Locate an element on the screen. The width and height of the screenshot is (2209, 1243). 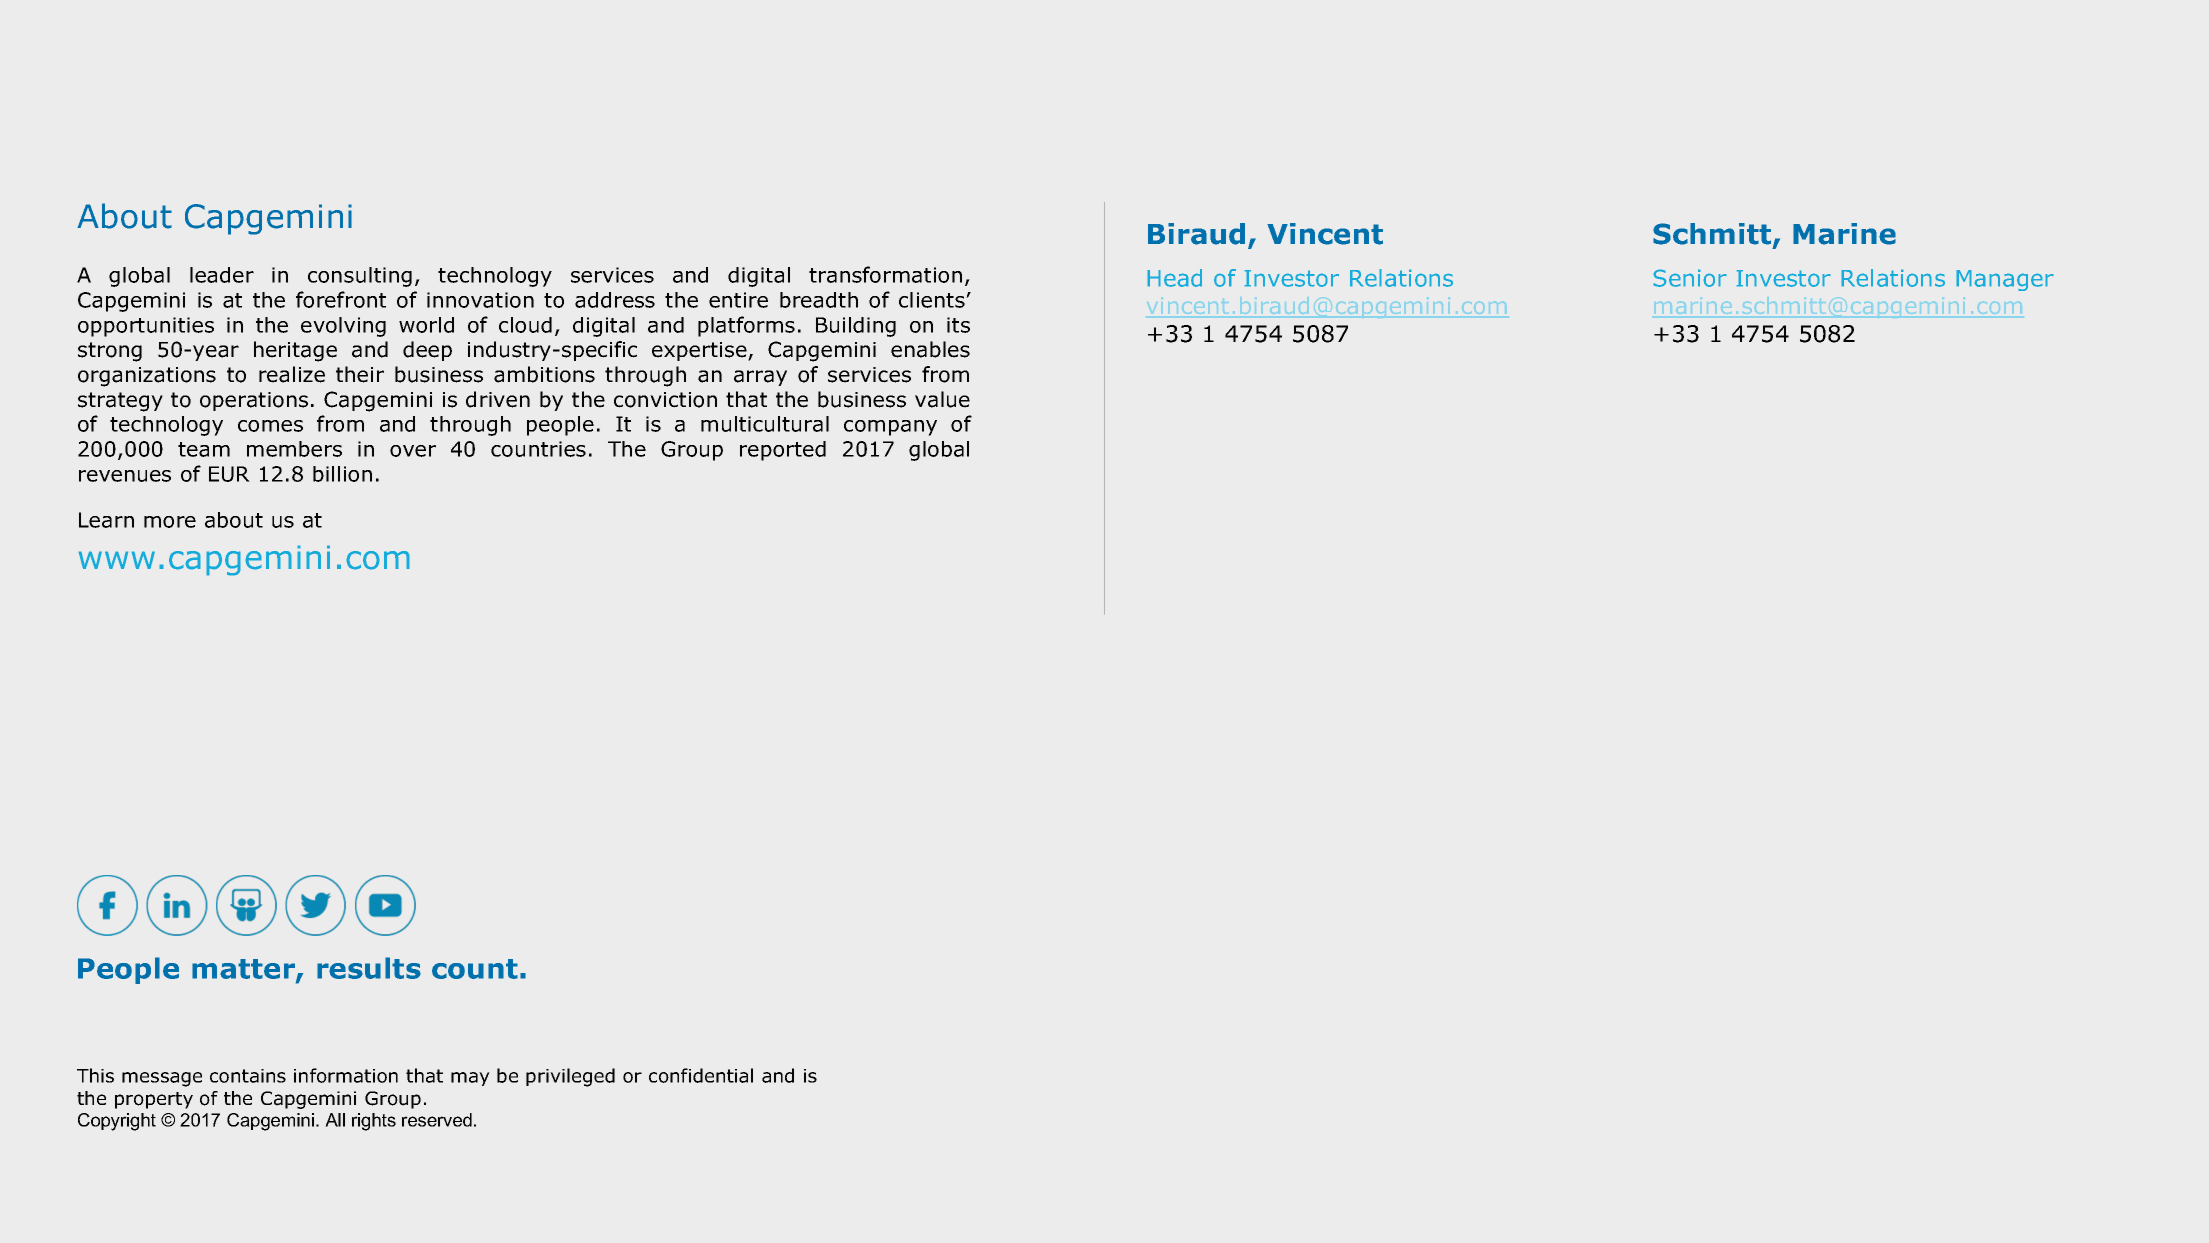
information is located at coordinates (346, 1075).
